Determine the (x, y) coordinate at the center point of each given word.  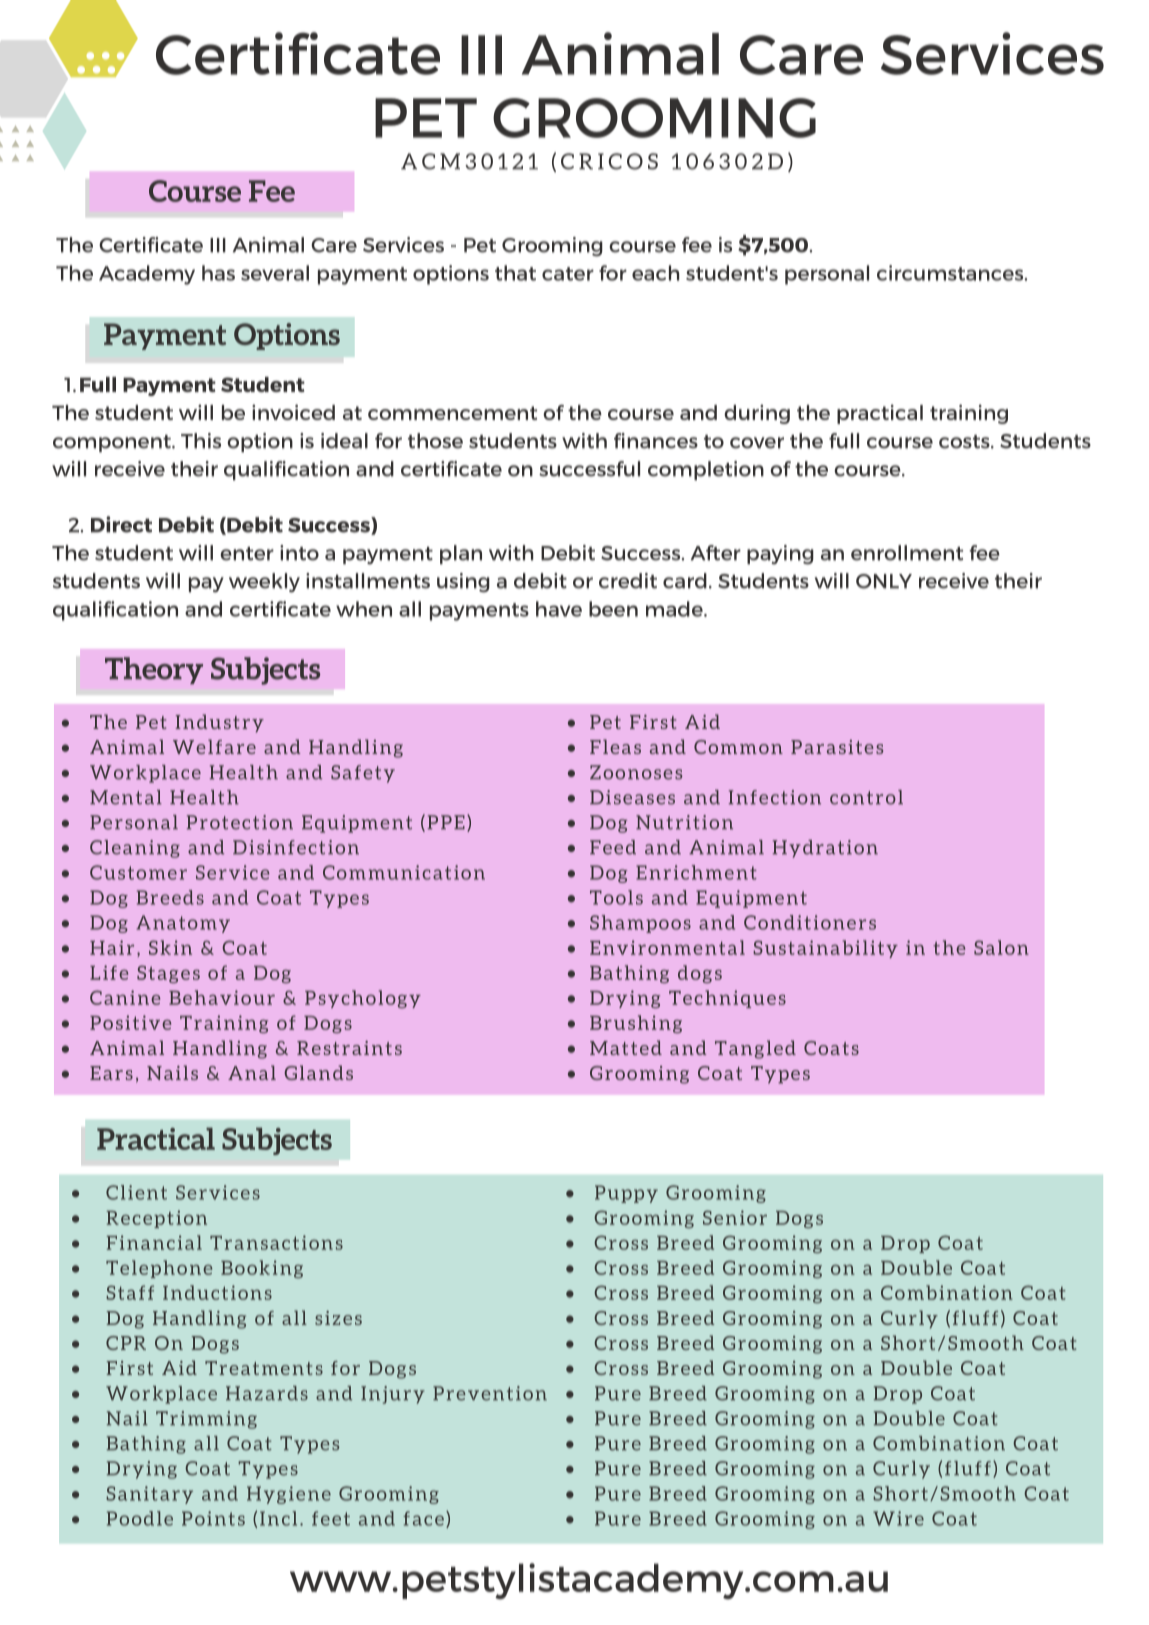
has (218, 273)
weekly (264, 583)
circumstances (951, 273)
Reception (156, 1219)
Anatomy (183, 924)
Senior (735, 1217)
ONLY (884, 581)
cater (568, 274)
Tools (616, 897)
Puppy (626, 1194)
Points (213, 1518)
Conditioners (810, 922)
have (559, 609)
